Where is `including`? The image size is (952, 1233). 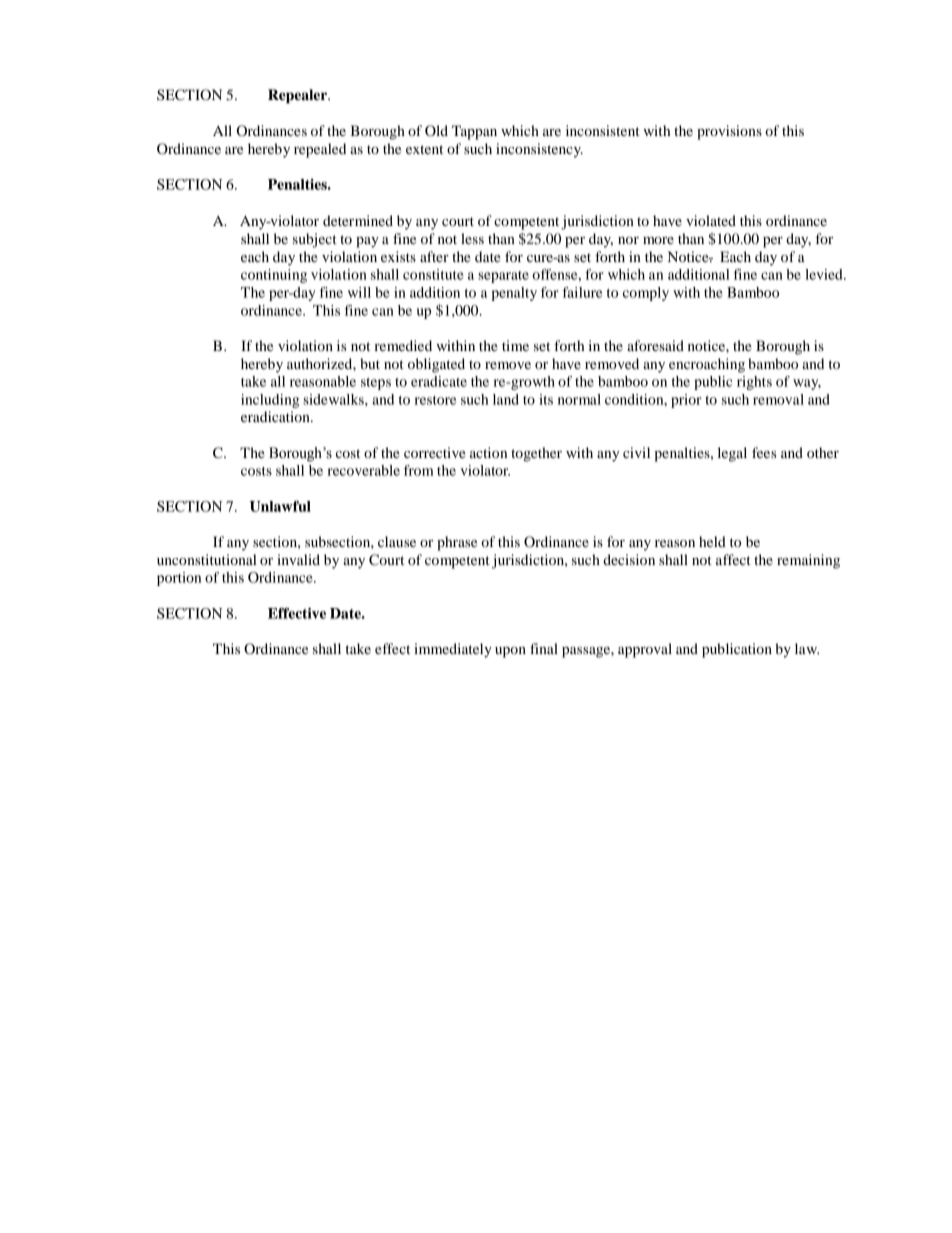 including is located at coordinates (270, 401).
